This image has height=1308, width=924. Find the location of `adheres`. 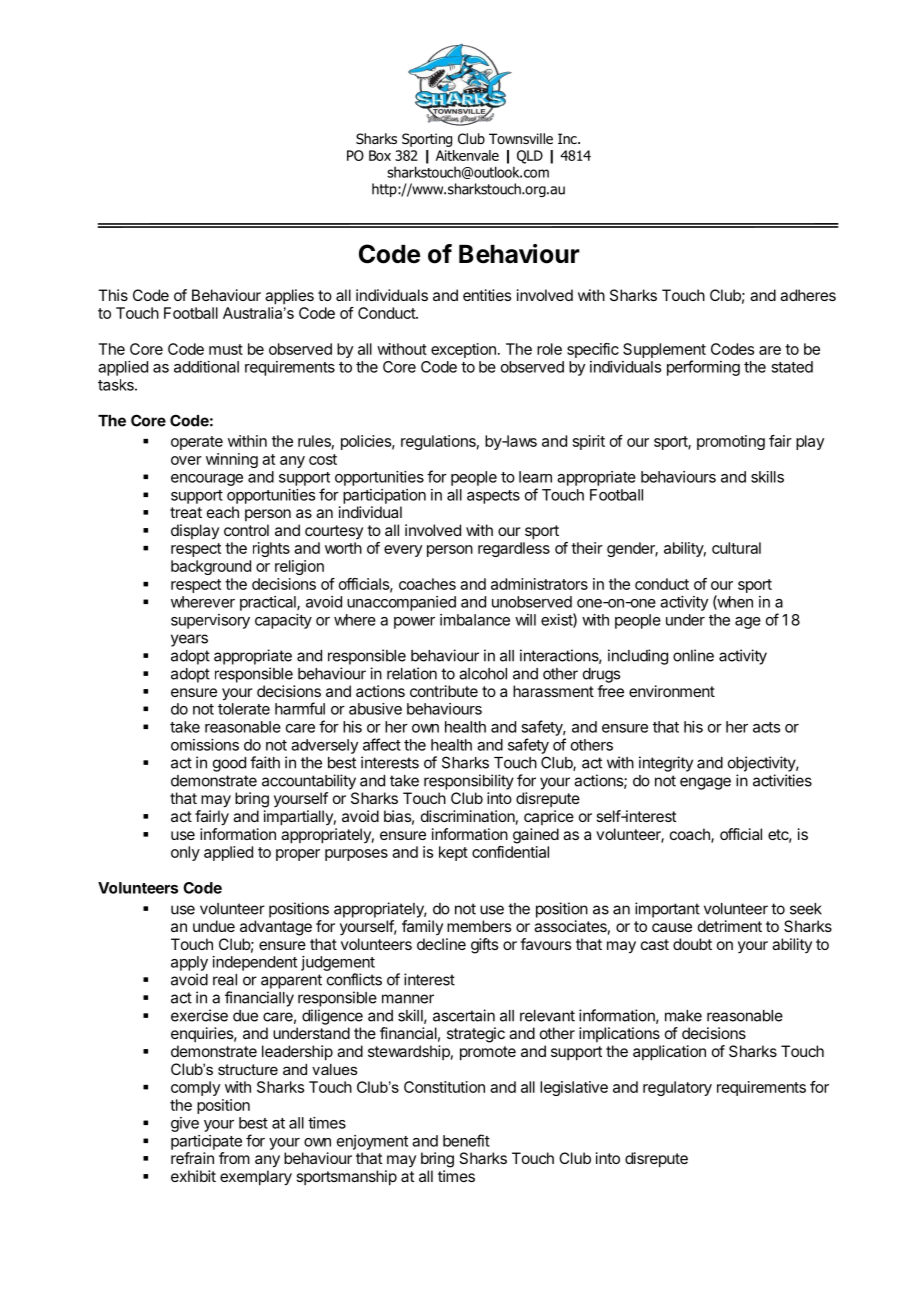

adheres is located at coordinates (808, 295).
